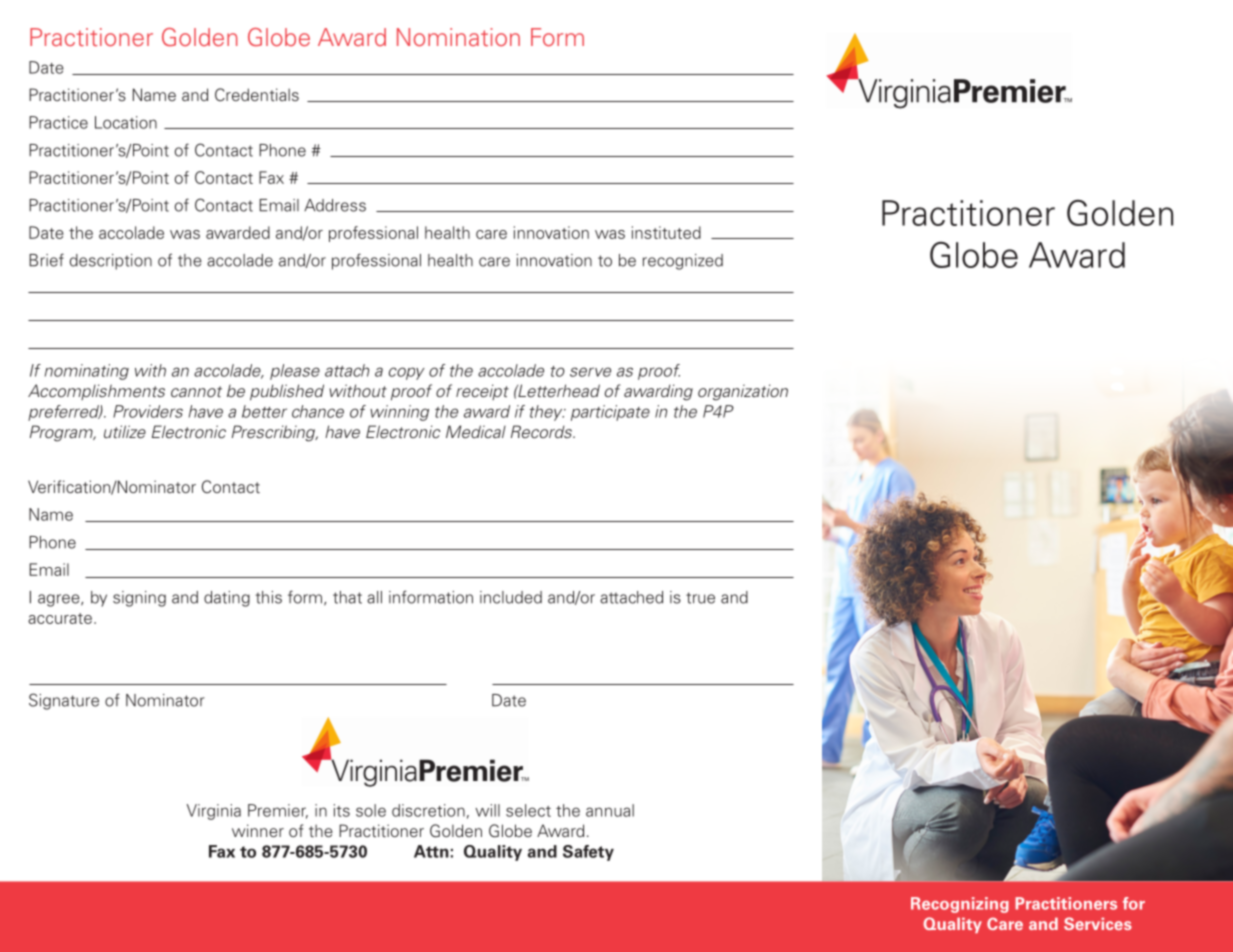 The width and height of the screenshot is (1233, 952). Describe the element at coordinates (960, 905) in the screenshot. I see `Recognizing` at that location.
